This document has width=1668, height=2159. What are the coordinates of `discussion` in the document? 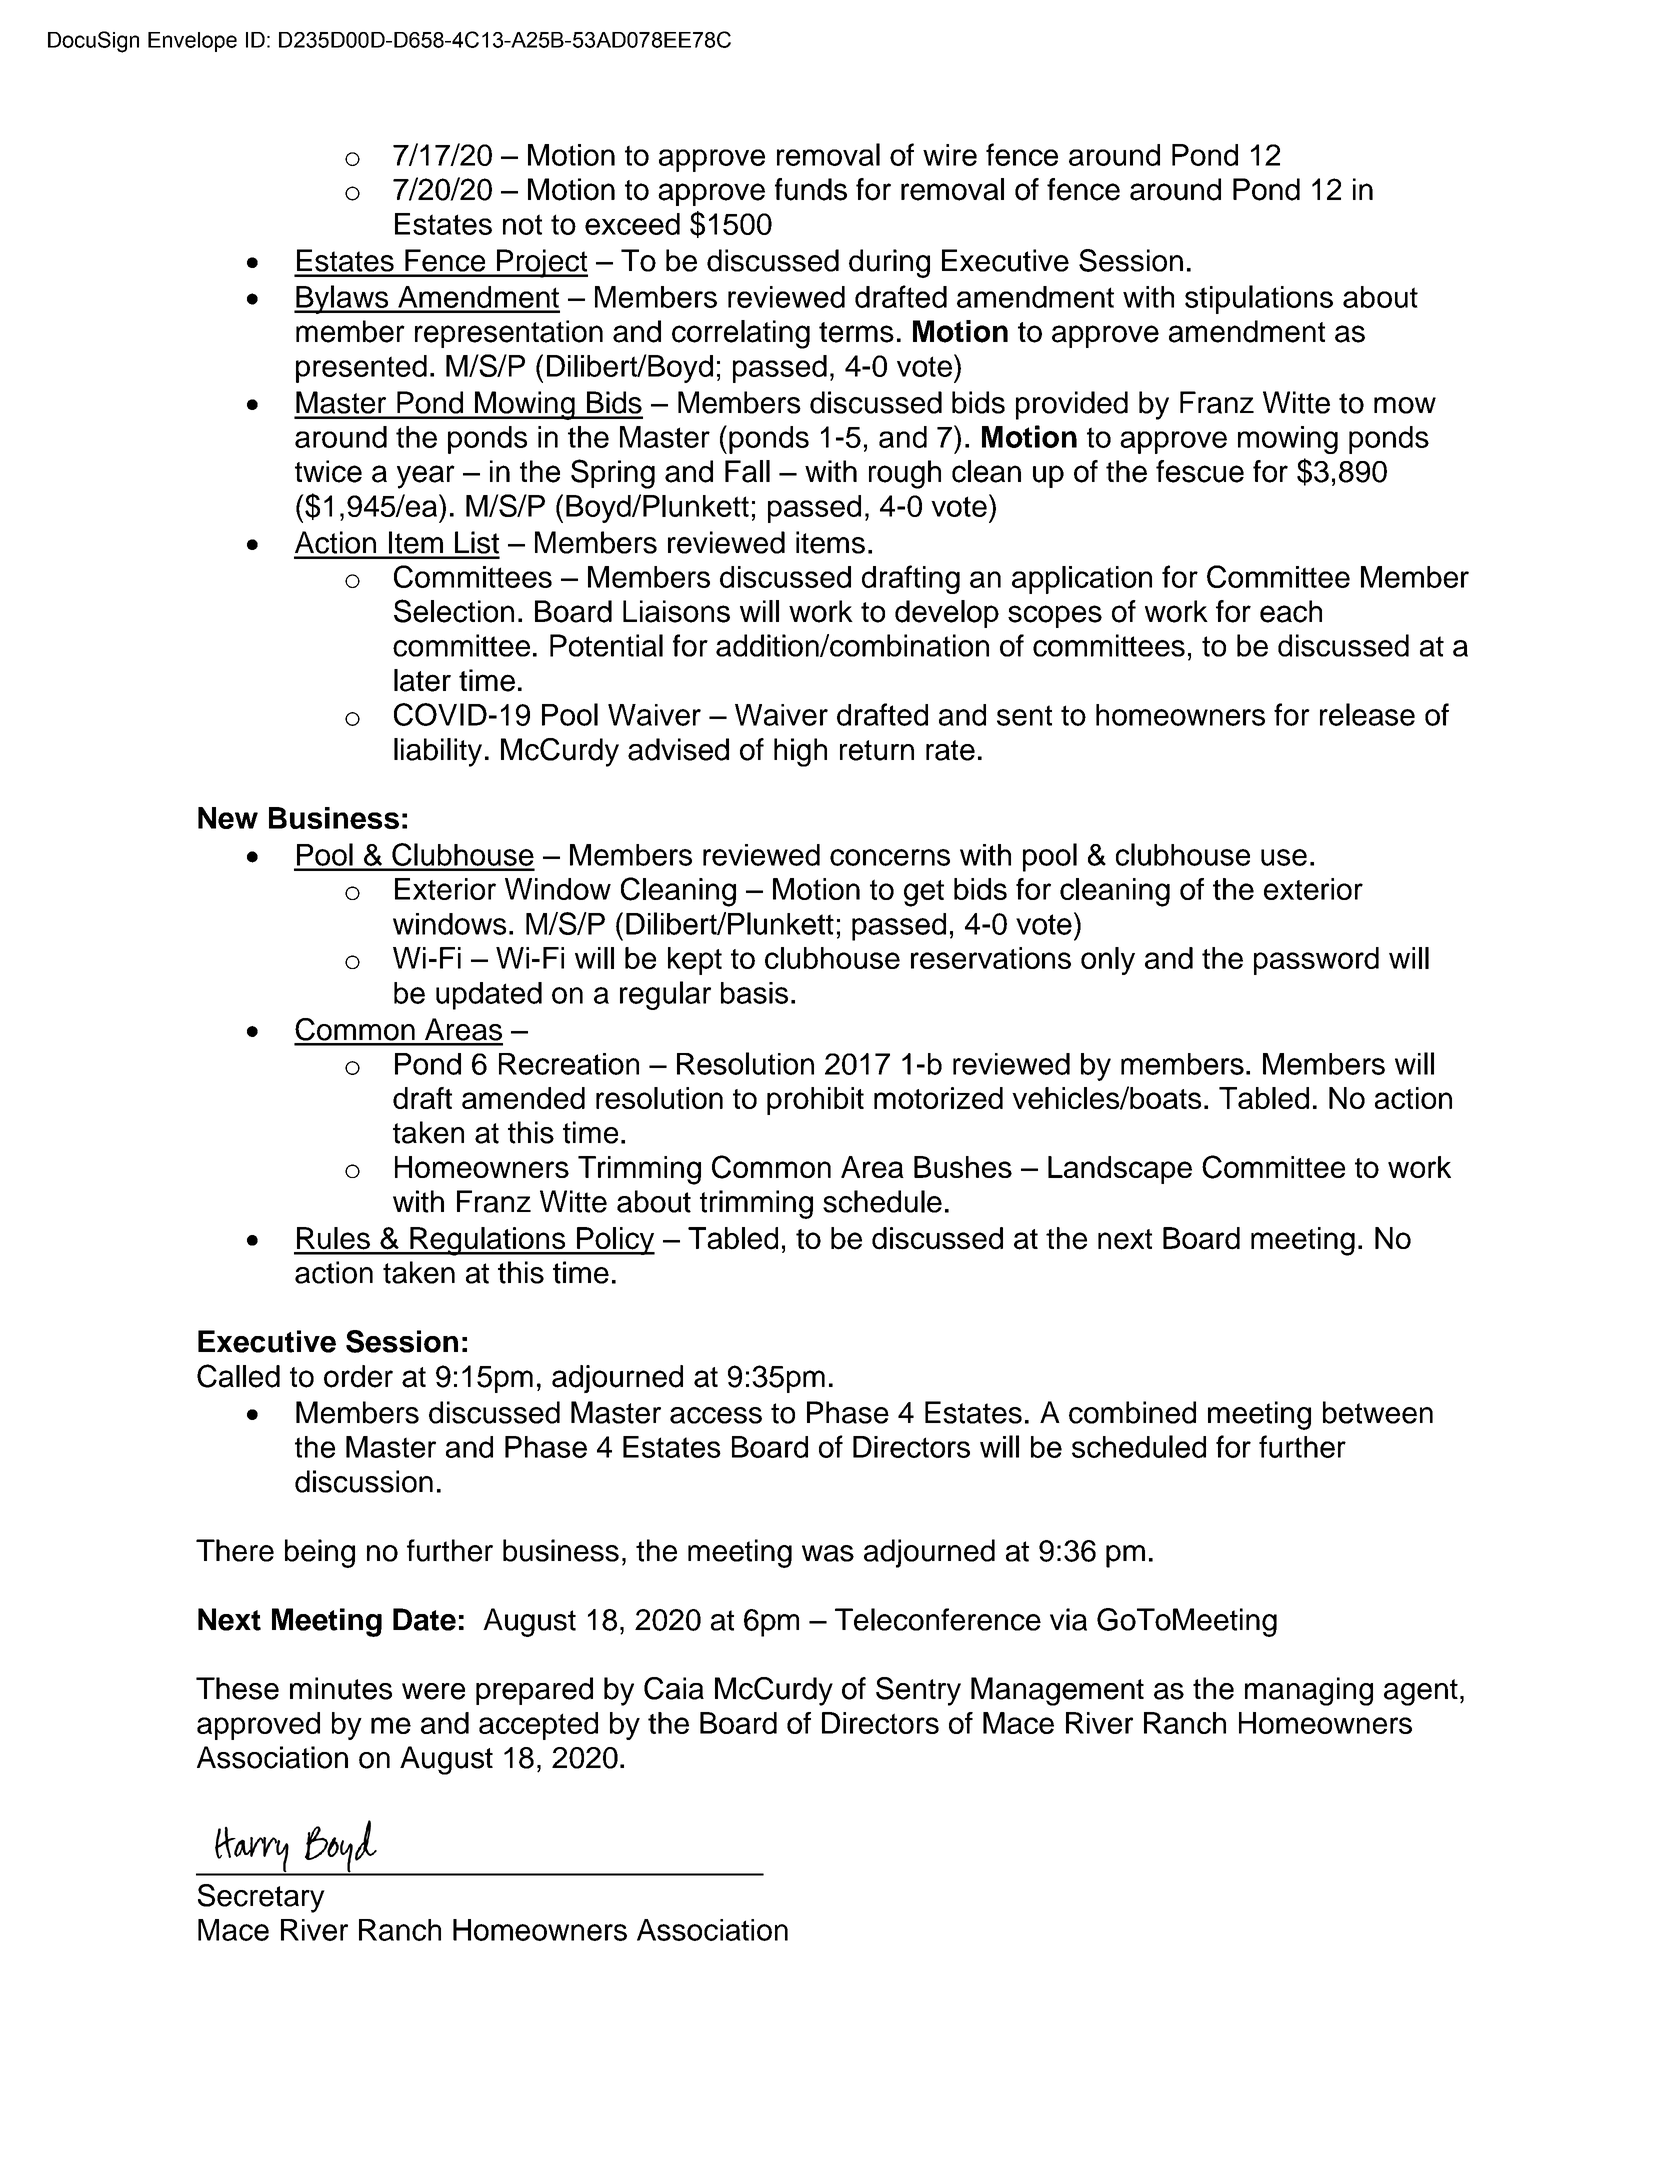 It's located at (364, 1481).
